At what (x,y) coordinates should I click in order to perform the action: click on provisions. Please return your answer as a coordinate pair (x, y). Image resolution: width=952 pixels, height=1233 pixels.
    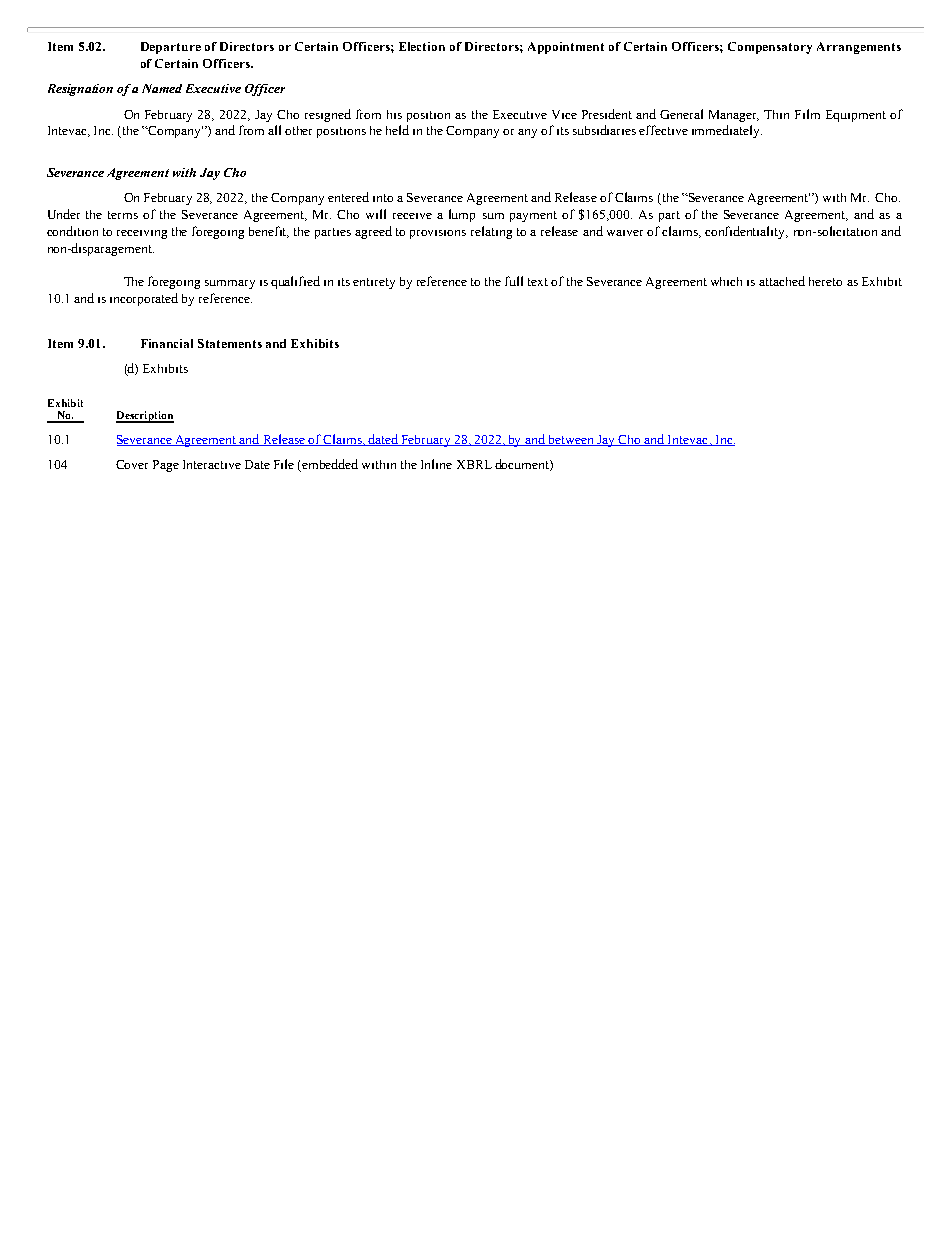
    Looking at the image, I should click on (438, 234).
